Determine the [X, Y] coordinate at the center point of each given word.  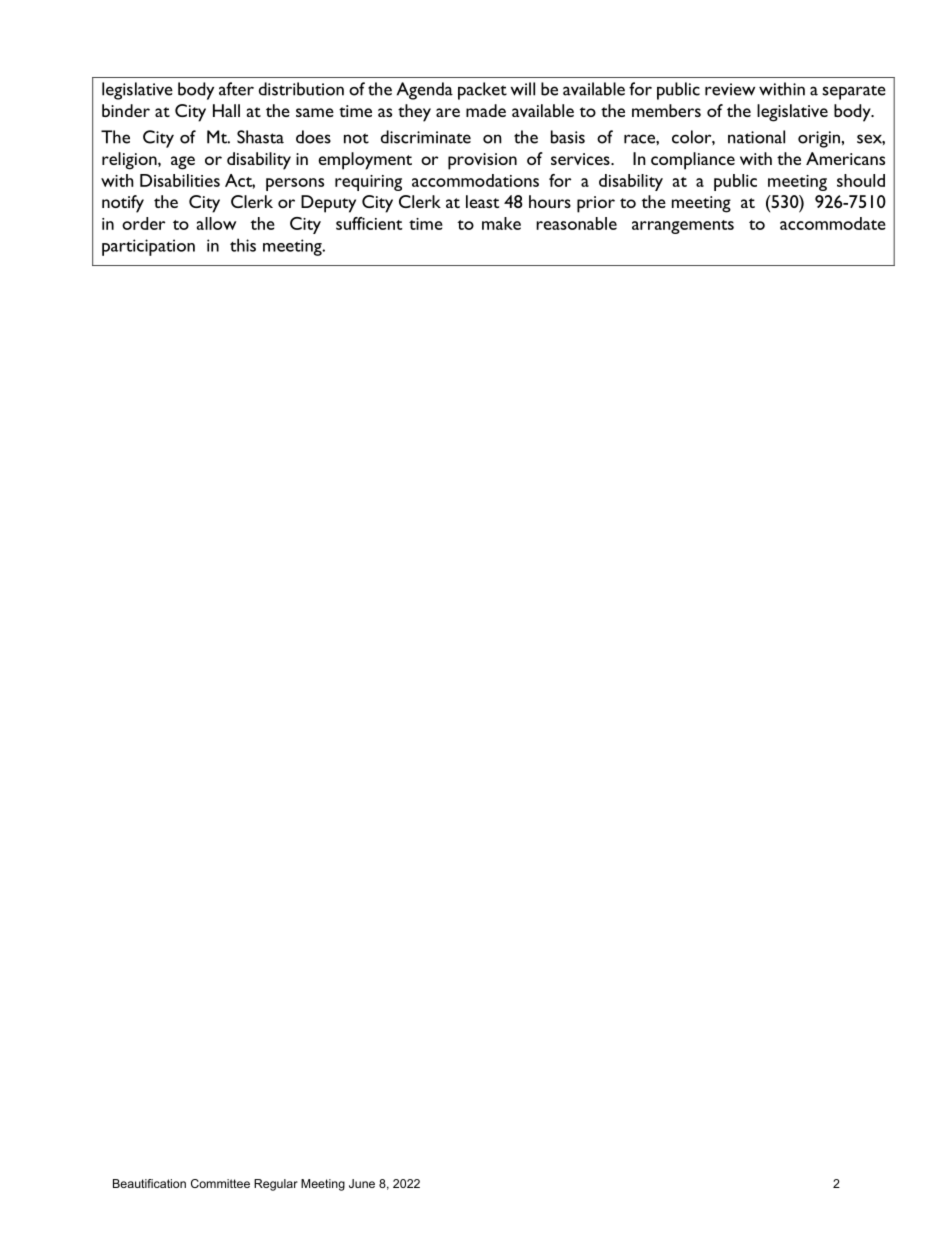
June [362, 1183]
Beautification [149, 1183]
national [756, 137]
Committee [220, 1183]
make [501, 223]
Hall [226, 110]
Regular [276, 1185]
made [486, 110]
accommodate [833, 223]
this [243, 245]
